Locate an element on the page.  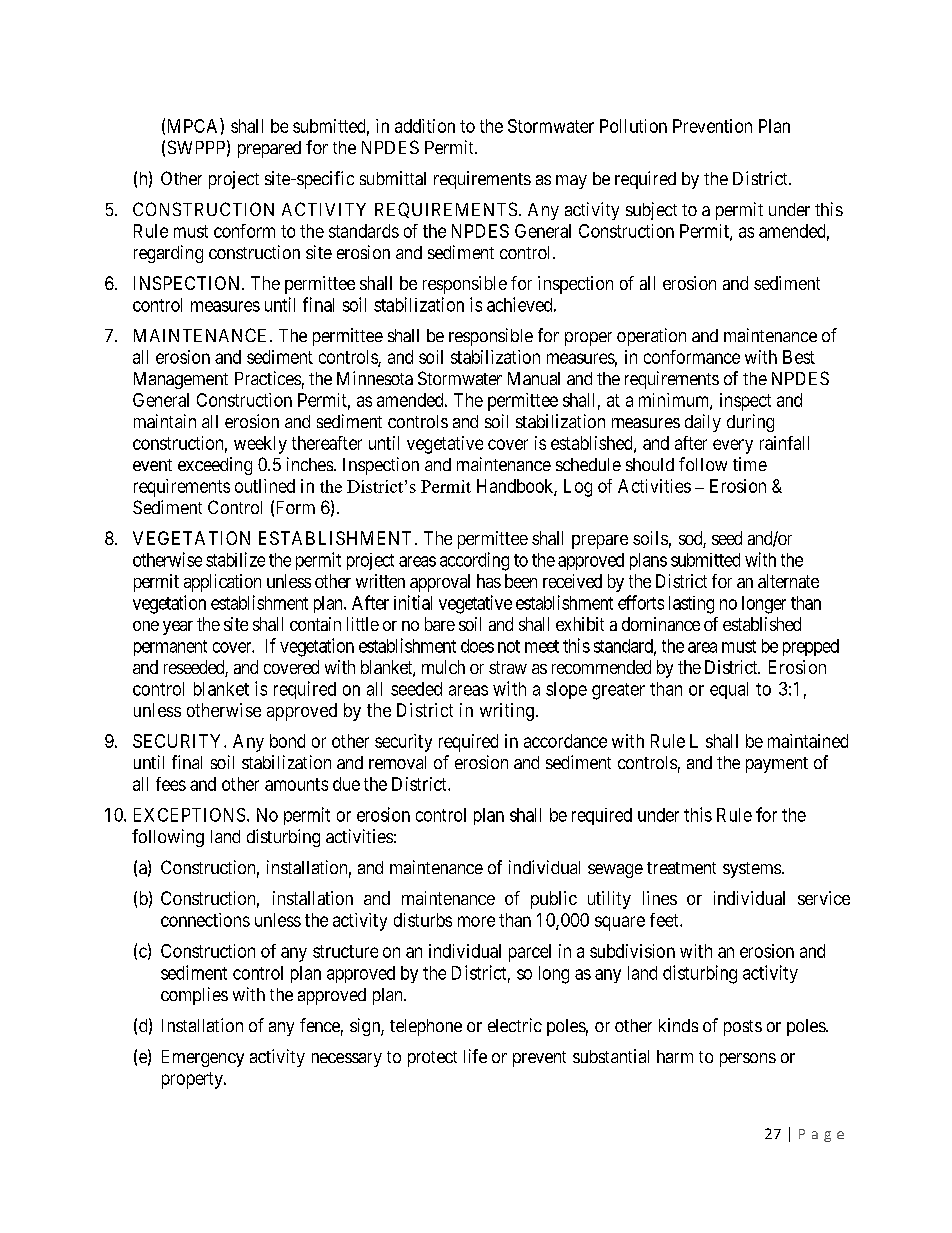
bond is located at coordinates (287, 741).
